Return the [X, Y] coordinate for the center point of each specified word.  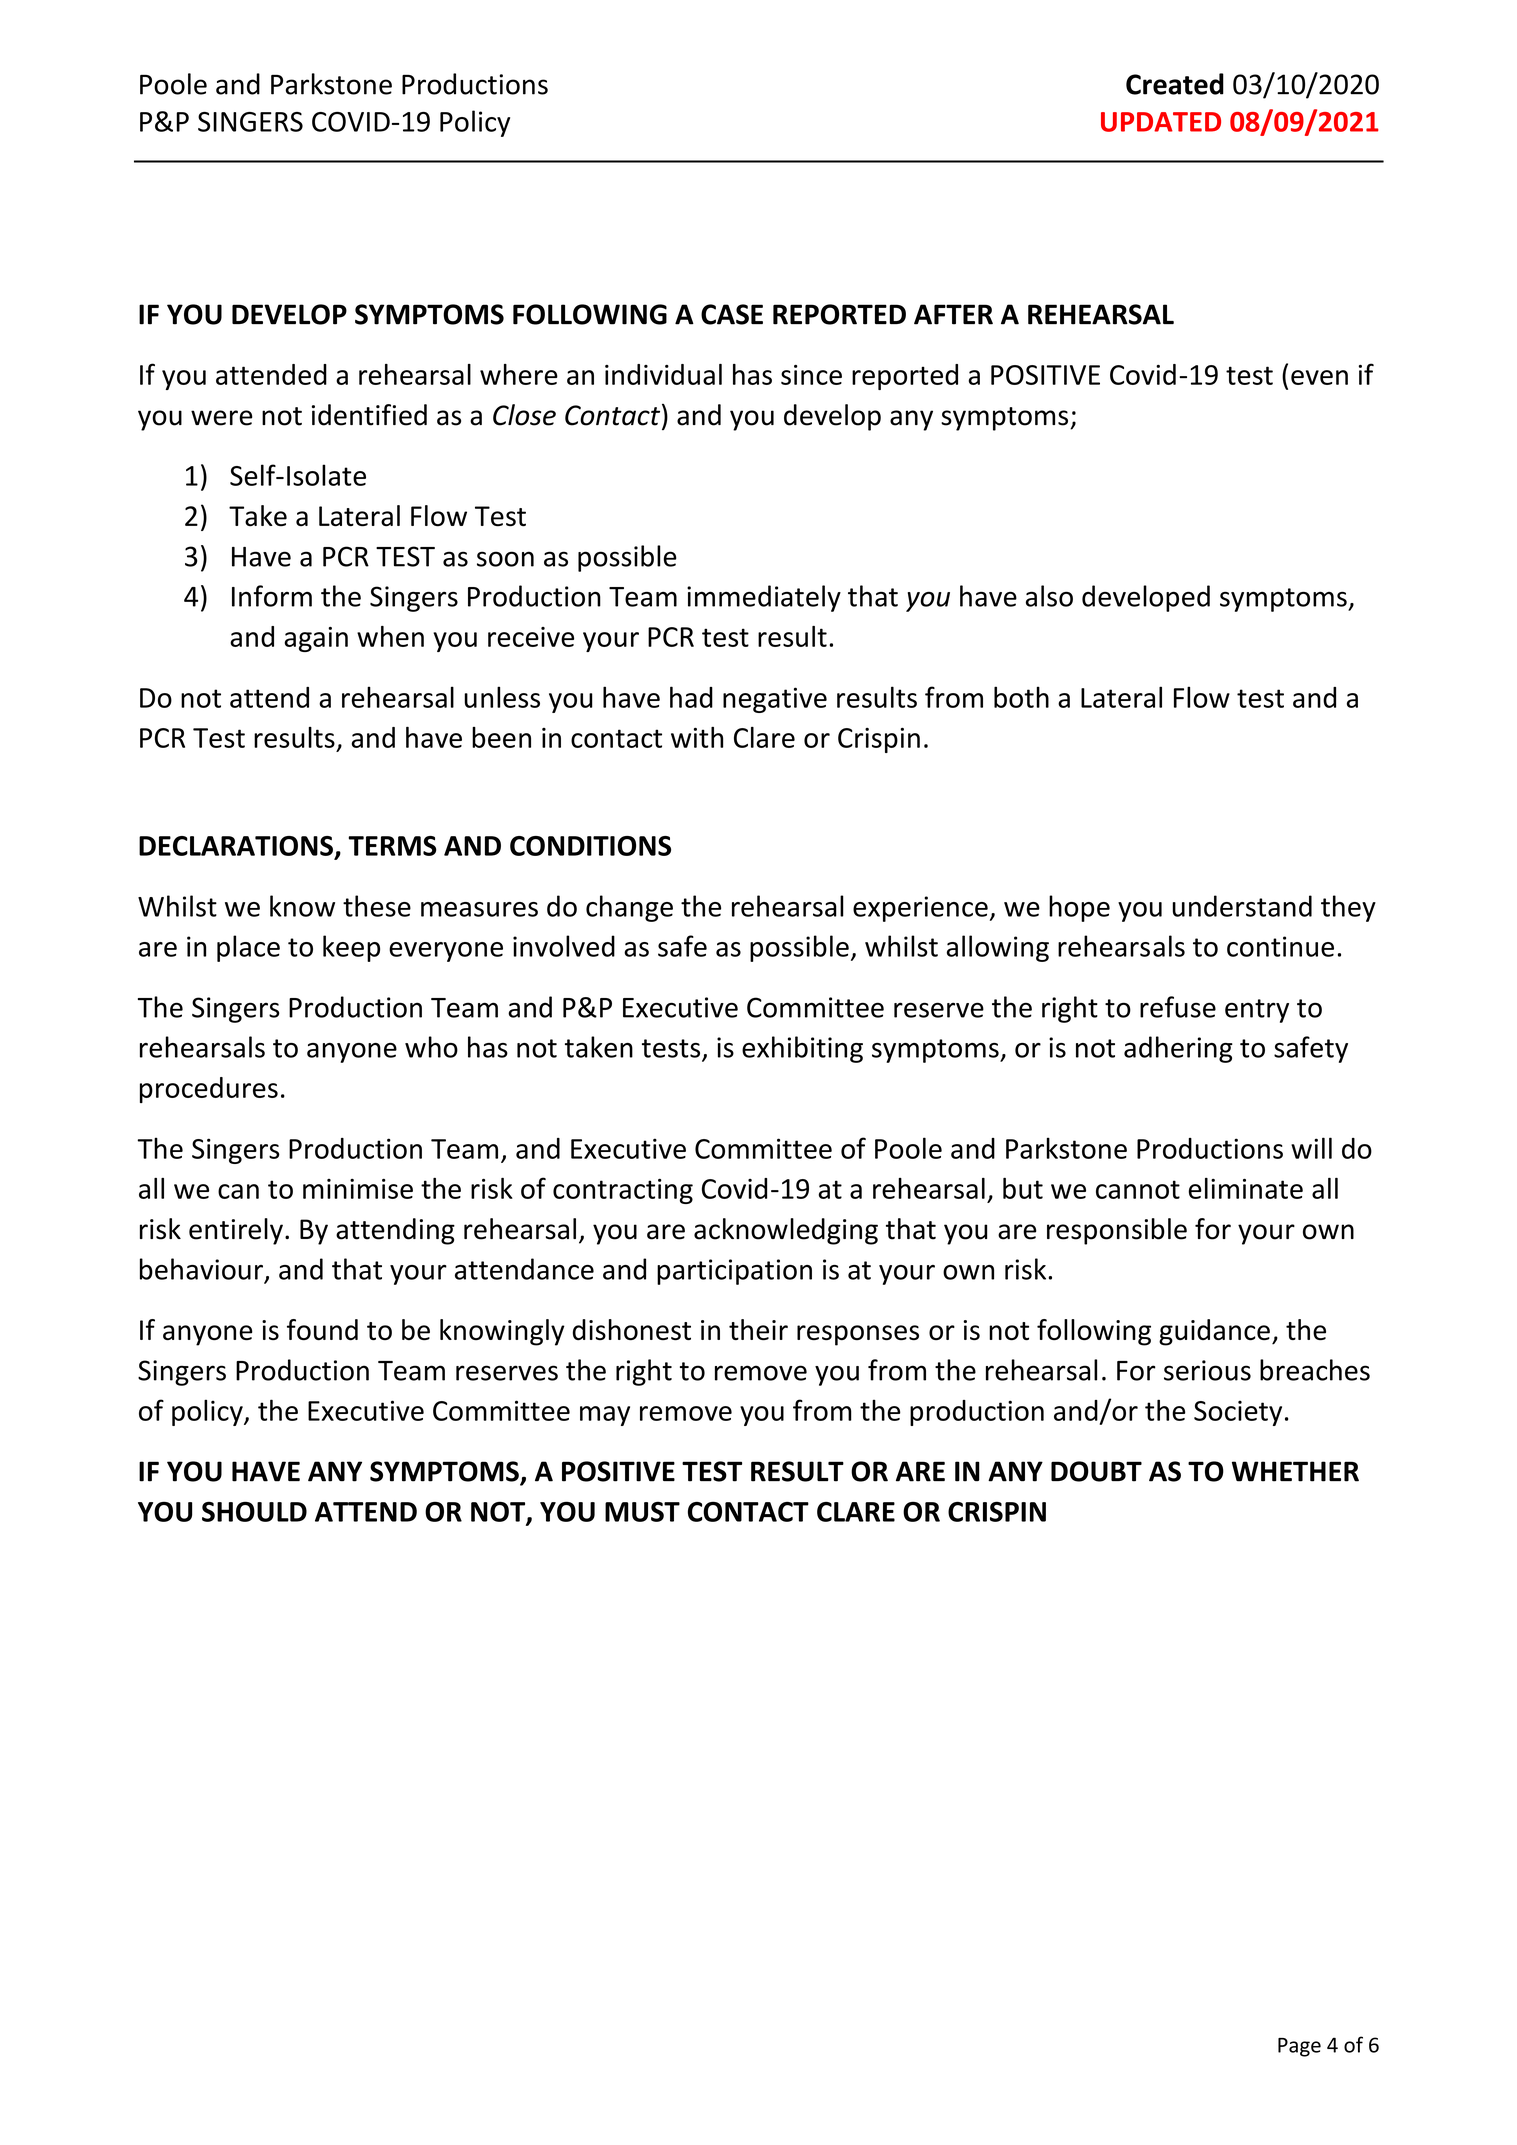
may [605, 1416]
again [316, 639]
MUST [642, 1512]
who [431, 1047]
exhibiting [802, 1049]
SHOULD [254, 1511]
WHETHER [1295, 1471]
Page [1299, 2047]
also [1049, 596]
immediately [764, 598]
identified [369, 415]
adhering [1178, 1049]
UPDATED [1161, 122]
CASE [732, 314]
